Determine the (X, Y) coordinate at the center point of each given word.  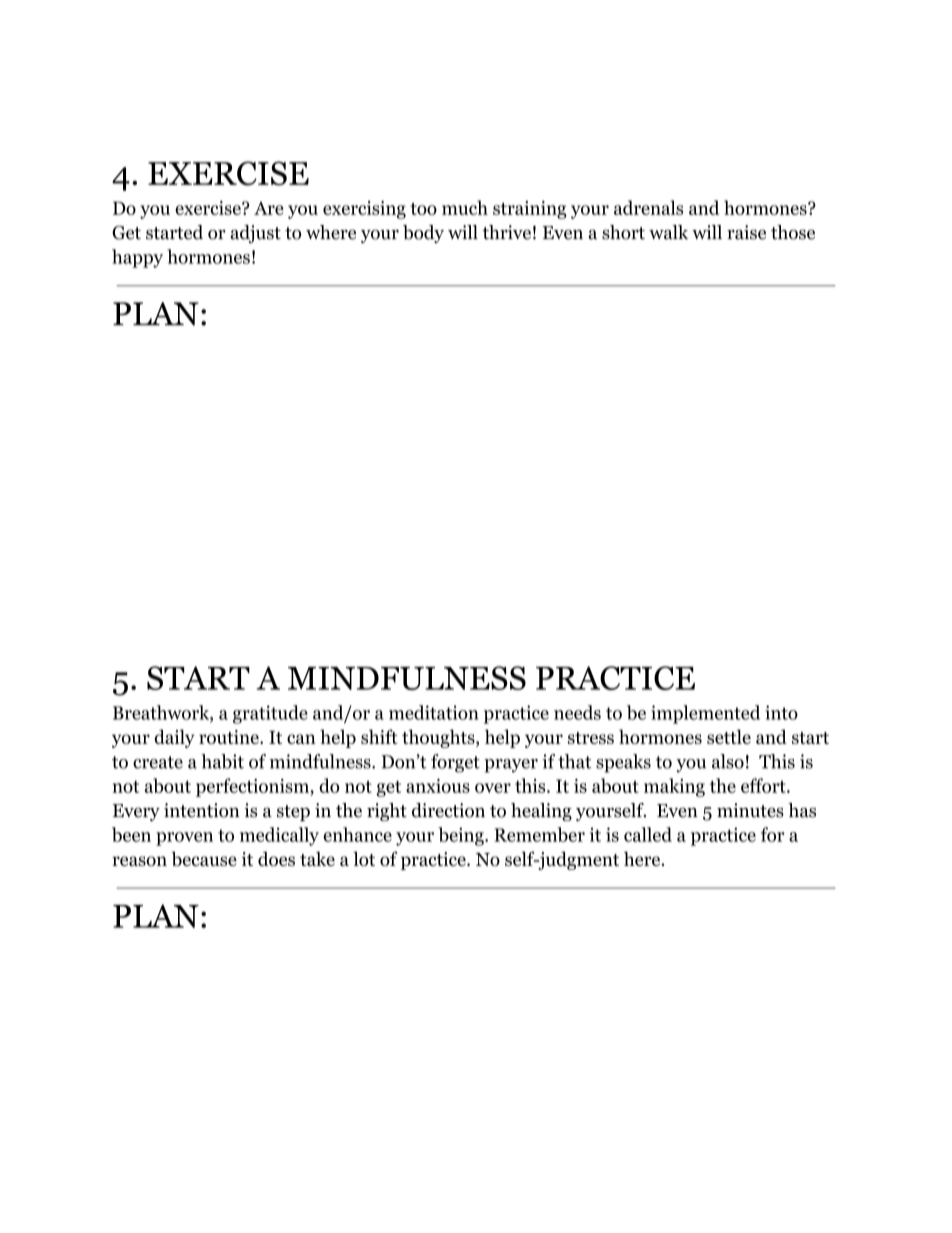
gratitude (270, 714)
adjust (255, 234)
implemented (705, 714)
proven (184, 839)
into (781, 712)
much (465, 207)
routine (230, 737)
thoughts (439, 738)
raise (746, 232)
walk (668, 232)
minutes (750, 810)
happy (137, 258)
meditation (434, 712)
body (423, 234)
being (462, 836)
